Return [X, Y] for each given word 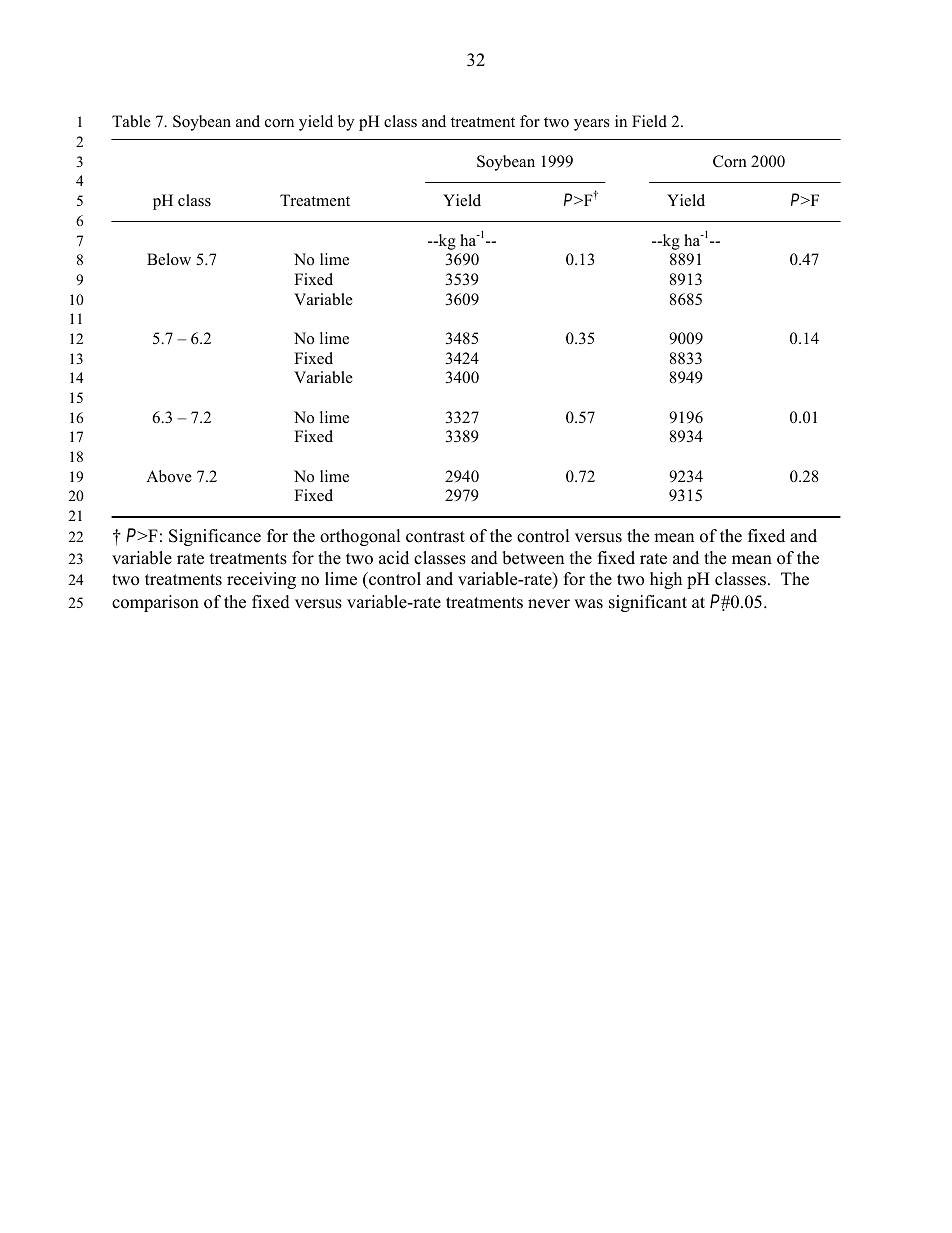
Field [649, 121]
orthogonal [360, 537]
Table [131, 121]
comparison [155, 603]
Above [169, 476]
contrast [435, 537]
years [592, 125]
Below [169, 259]
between [533, 558]
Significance [215, 537]
